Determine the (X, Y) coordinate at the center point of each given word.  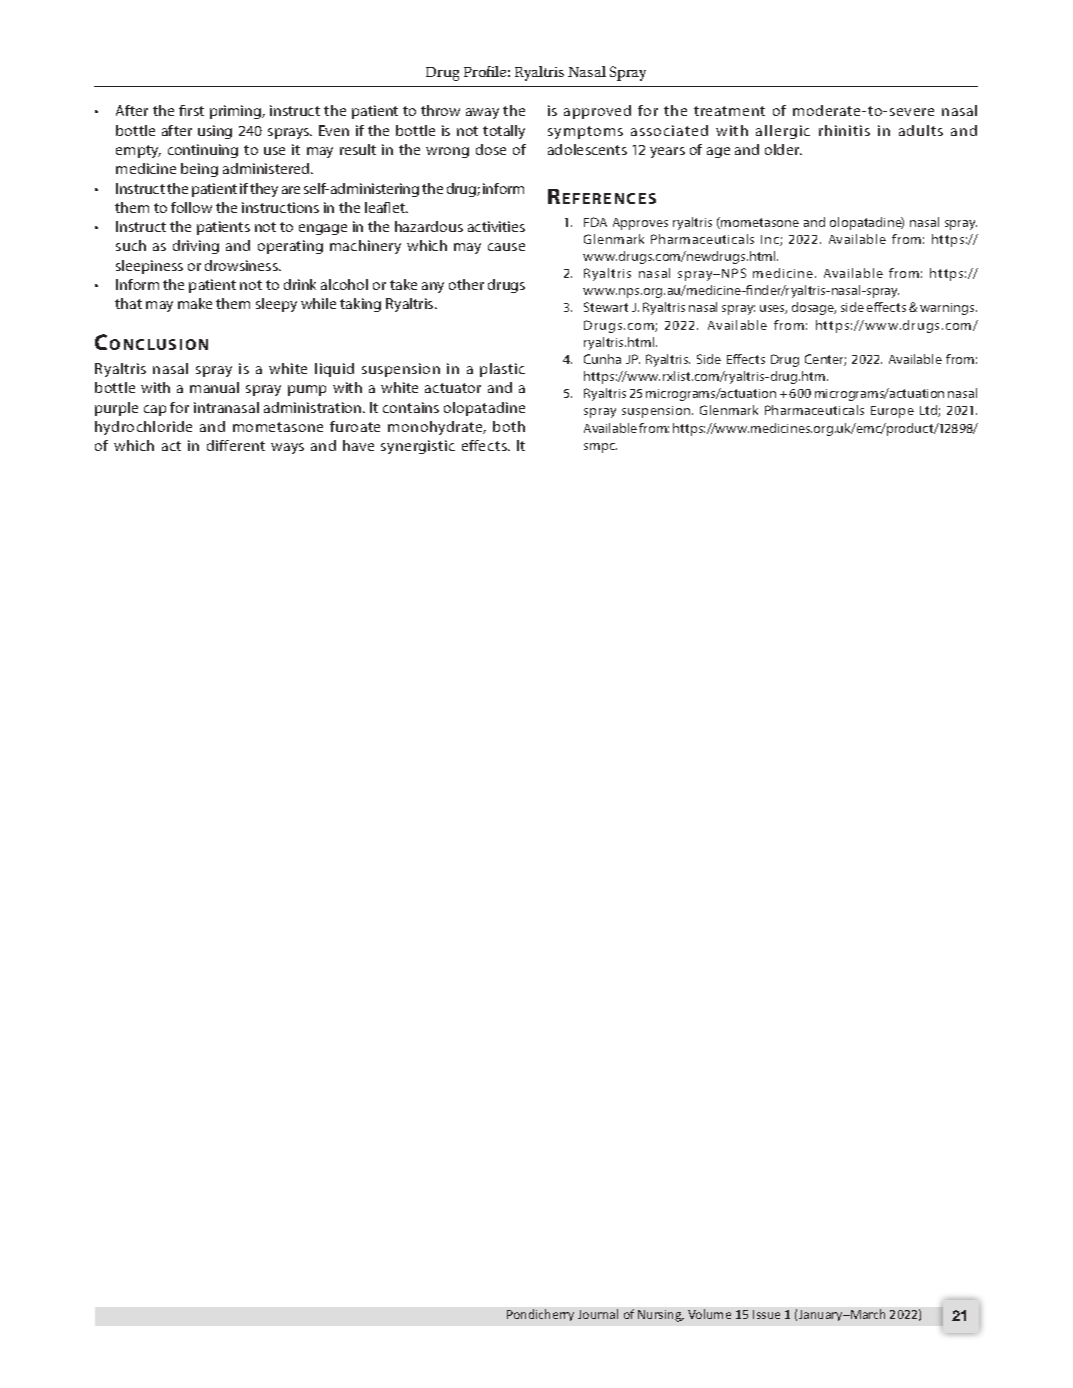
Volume (709, 1314)
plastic (502, 370)
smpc (600, 448)
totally (504, 132)
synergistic (418, 447)
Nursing (661, 1316)
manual (214, 387)
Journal (598, 1314)
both (509, 426)
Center (825, 360)
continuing (203, 151)
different (236, 445)
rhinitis (844, 130)
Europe (892, 412)
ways (287, 448)
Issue (766, 1314)
